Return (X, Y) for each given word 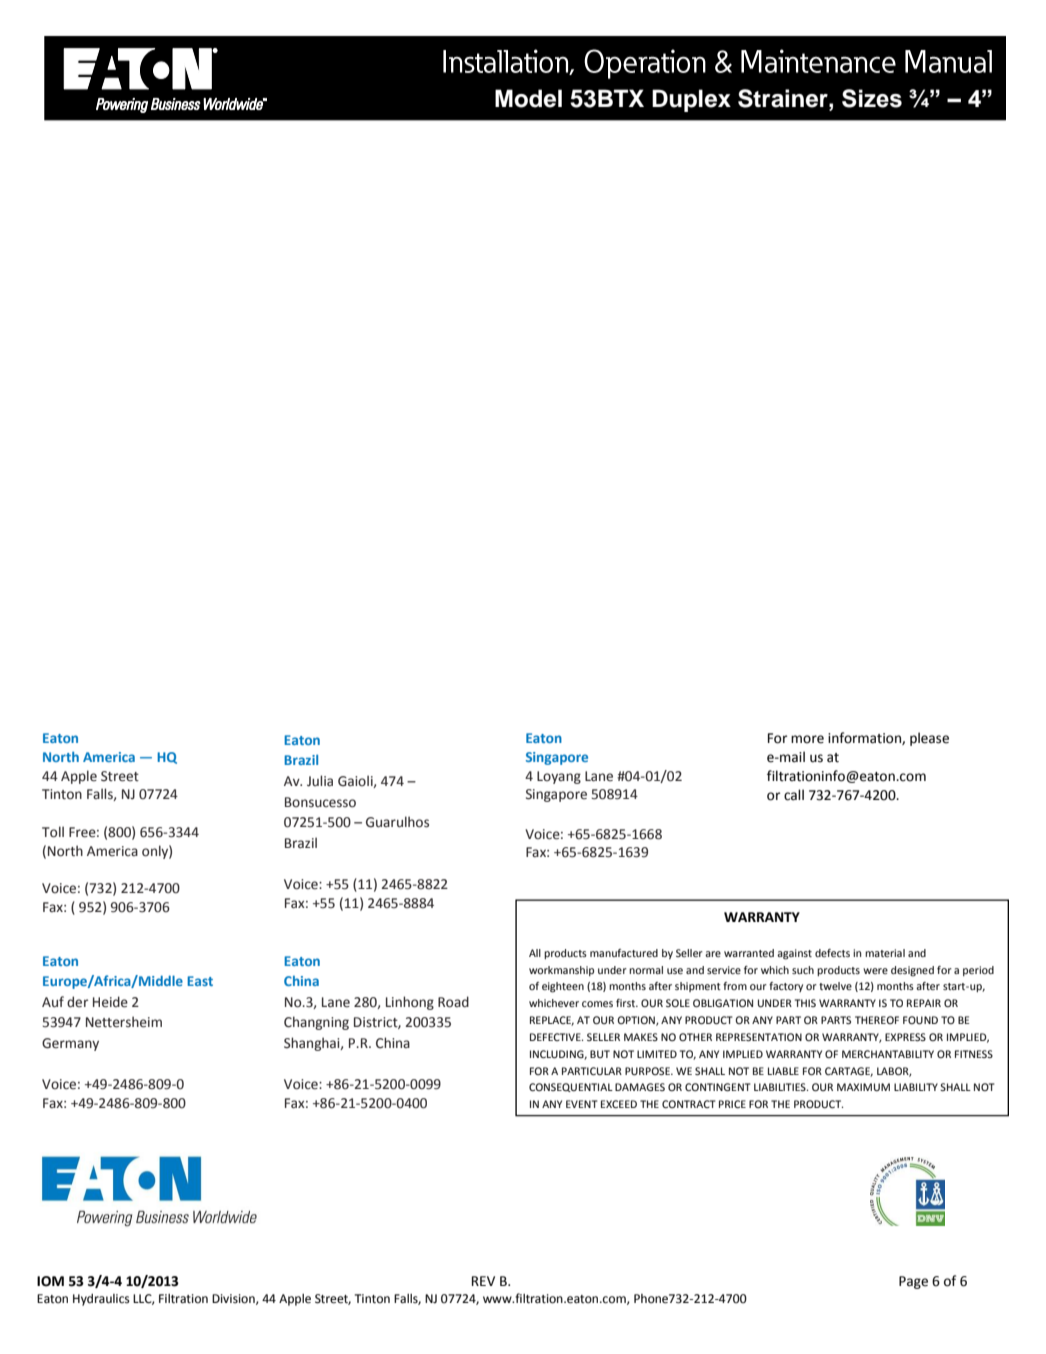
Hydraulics (101, 1300)
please (929, 739)
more (807, 739)
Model (528, 98)
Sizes (872, 98)
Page (913, 1282)
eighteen (563, 987)
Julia (320, 781)
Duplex (691, 100)
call (794, 795)
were (875, 971)
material (885, 953)
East (200, 981)
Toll (53, 832)
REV (483, 1281)
